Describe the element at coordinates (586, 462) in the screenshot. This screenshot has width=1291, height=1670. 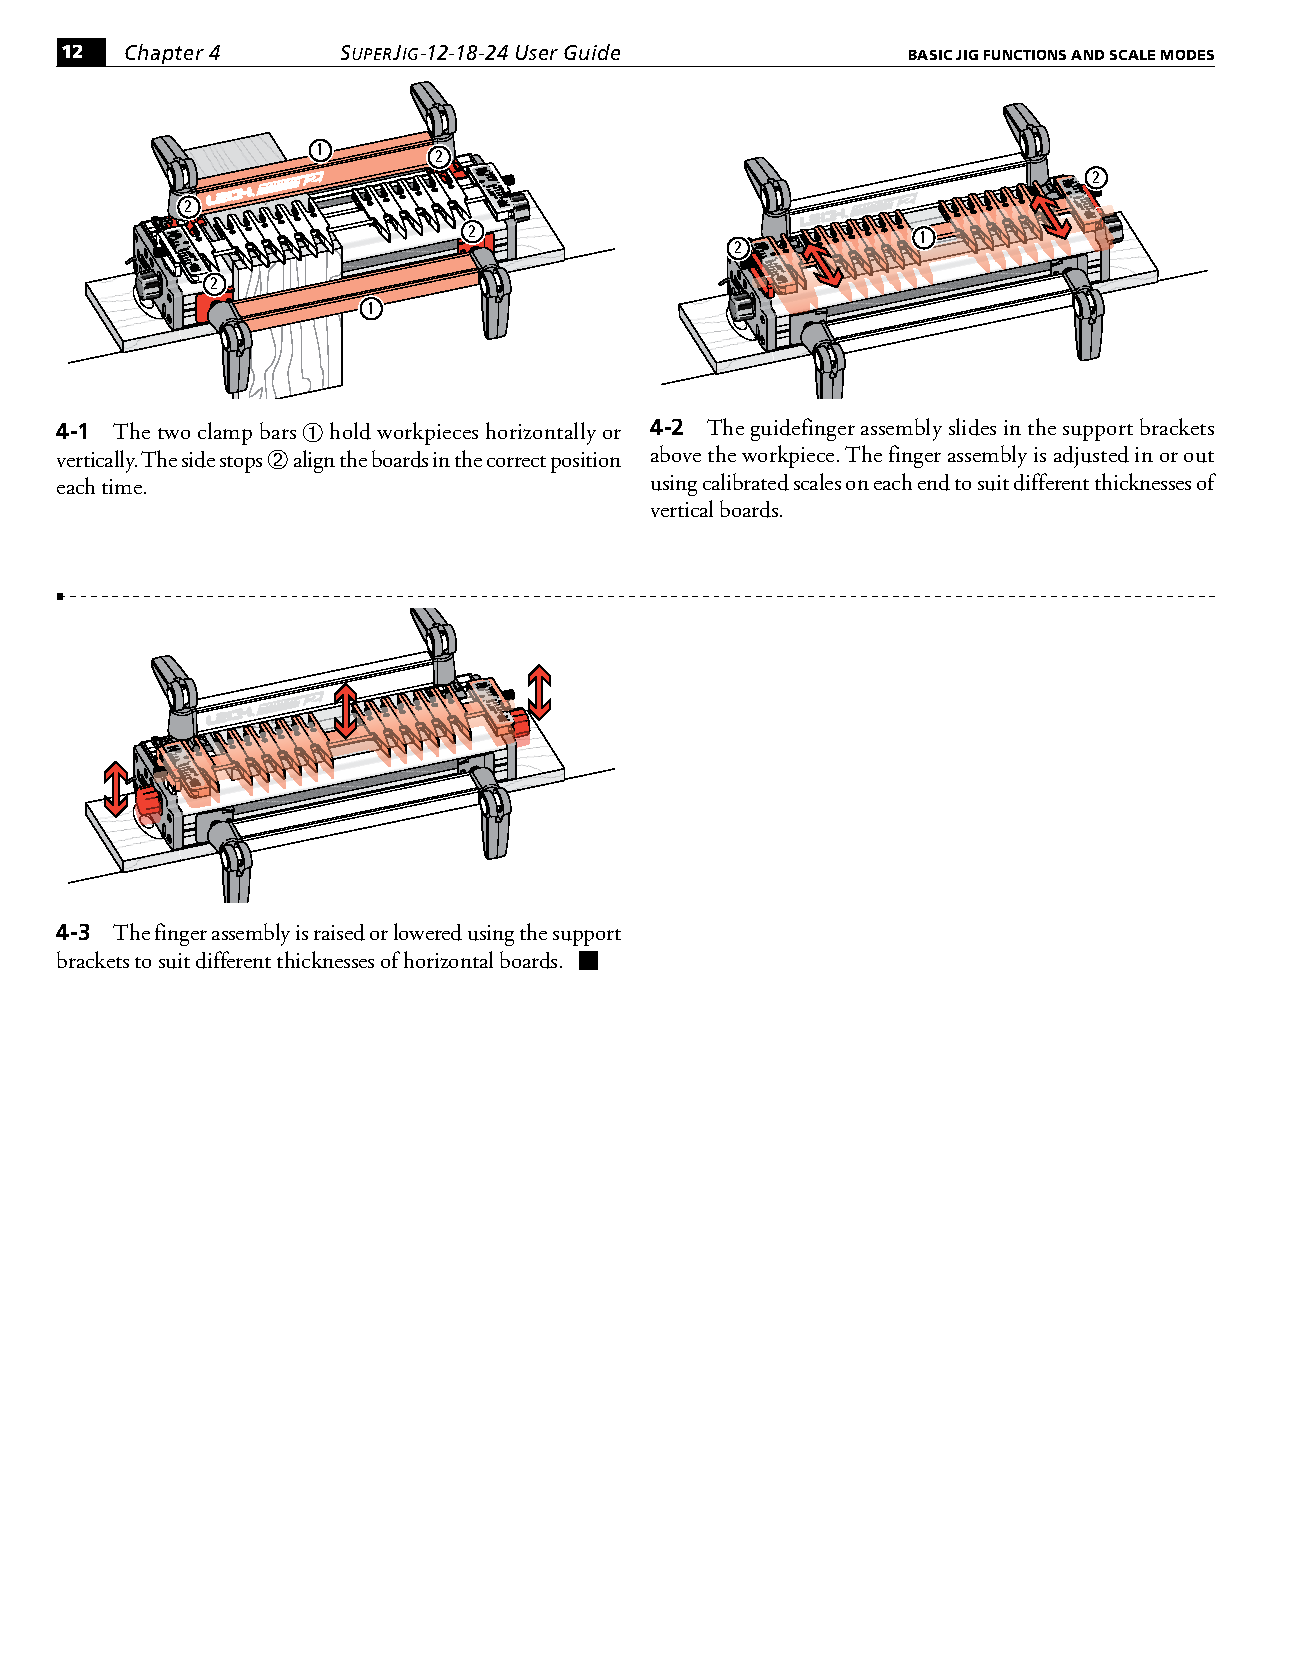
I see `position` at that location.
